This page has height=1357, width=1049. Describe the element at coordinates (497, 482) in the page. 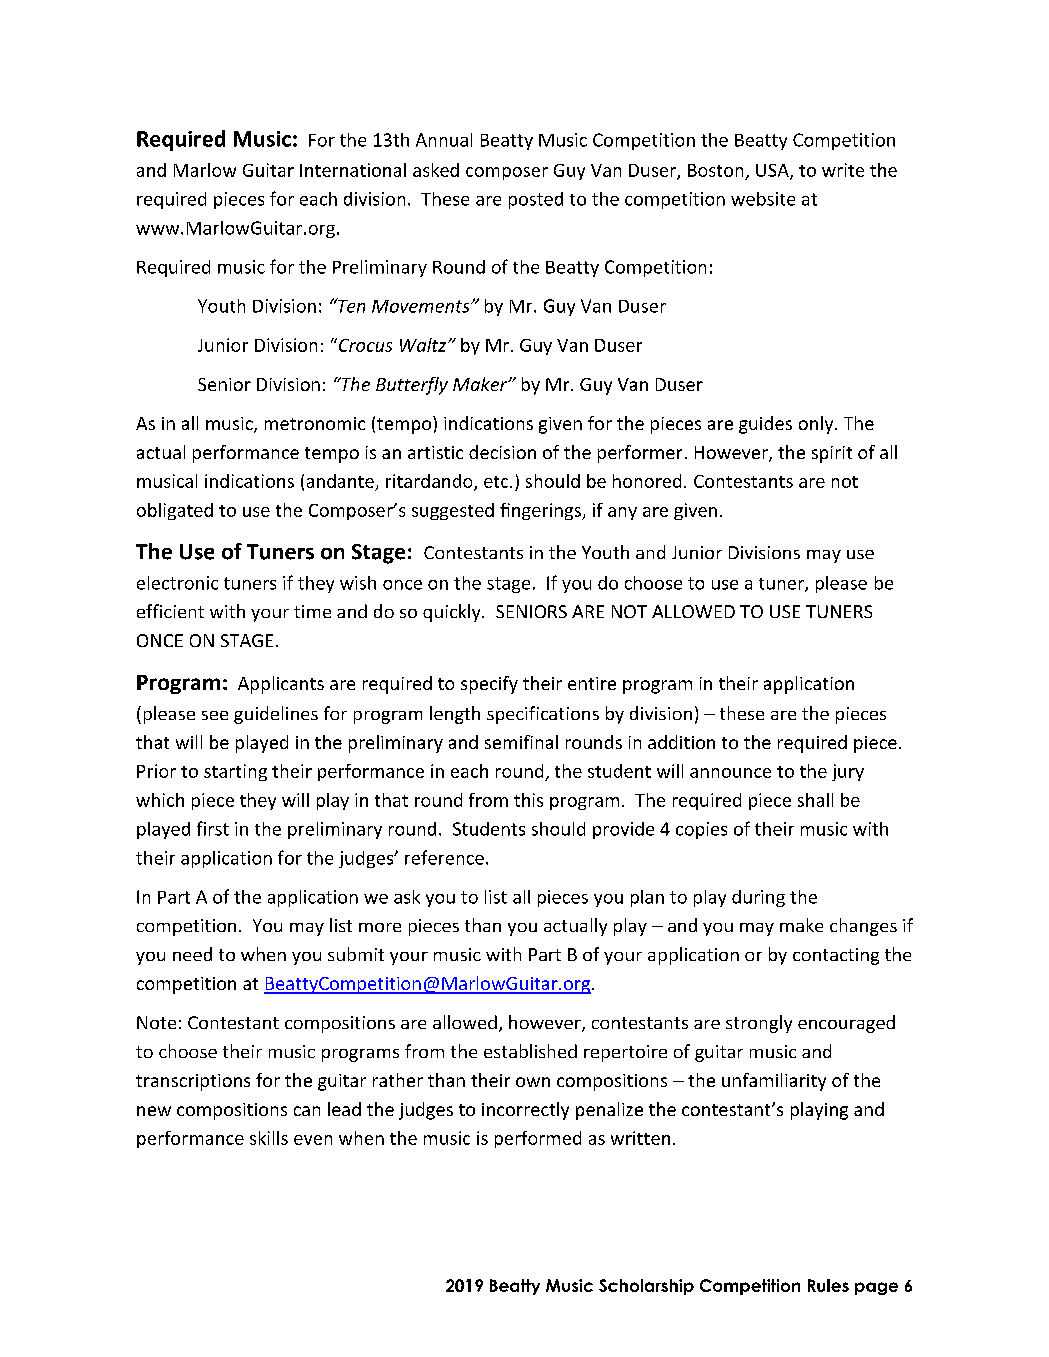

I see `etc` at that location.
